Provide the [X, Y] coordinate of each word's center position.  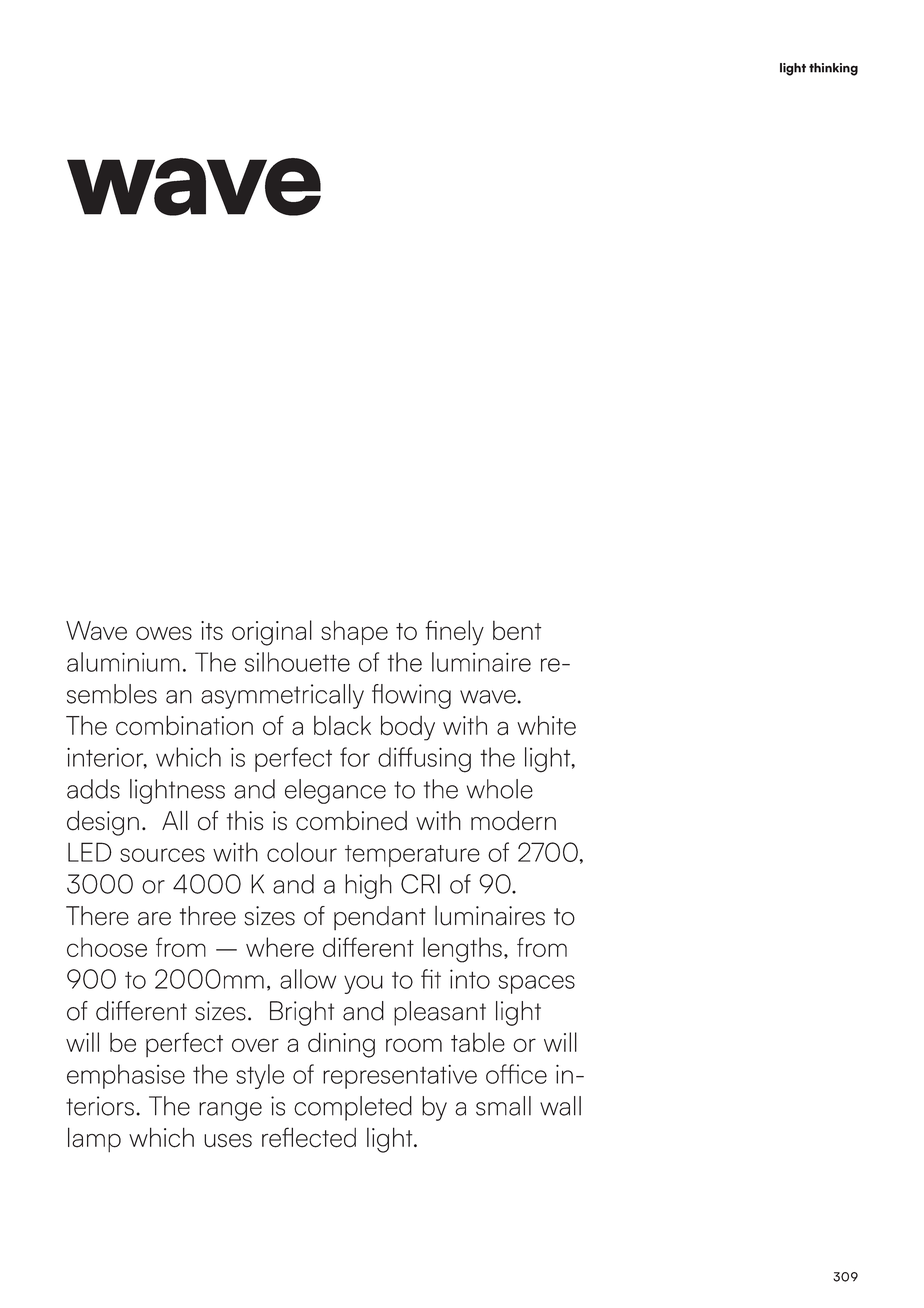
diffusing [424, 760]
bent [517, 630]
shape [354, 632]
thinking [833, 69]
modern [513, 821]
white [546, 725]
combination [184, 725]
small [503, 1106]
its [212, 630]
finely [454, 633]
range [230, 1111]
